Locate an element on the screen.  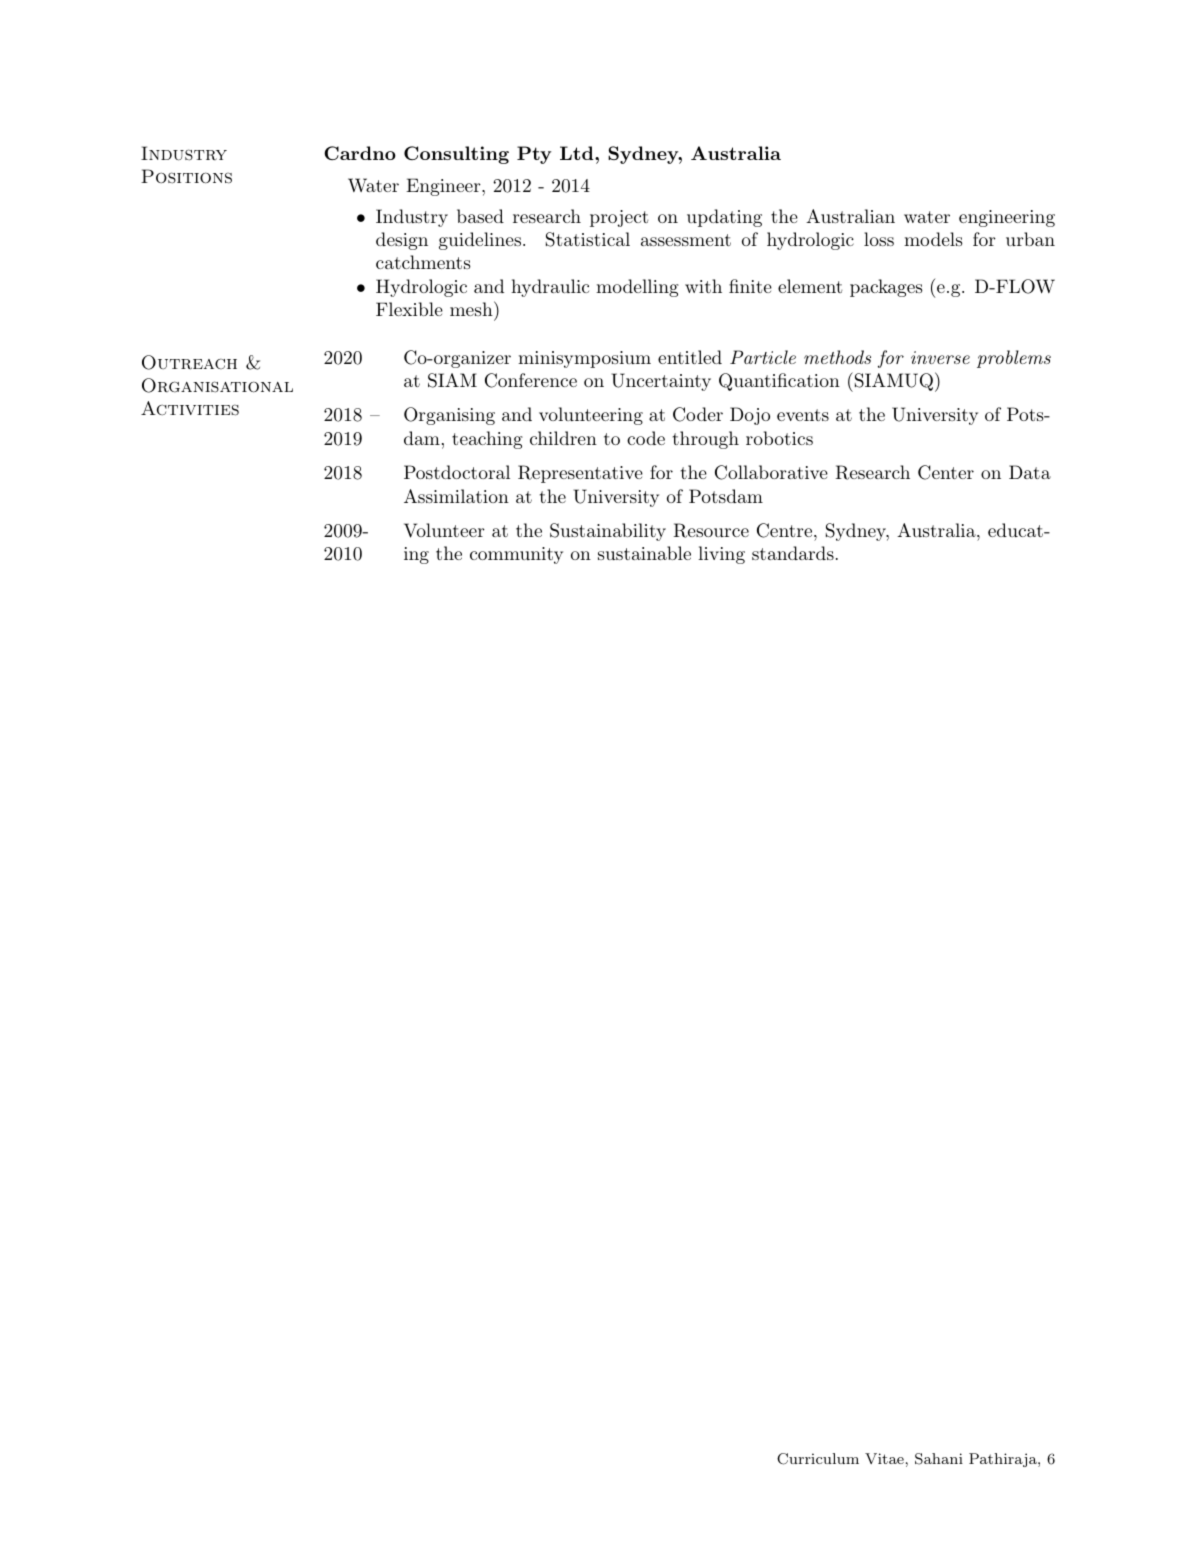
living is located at coordinates (721, 555).
